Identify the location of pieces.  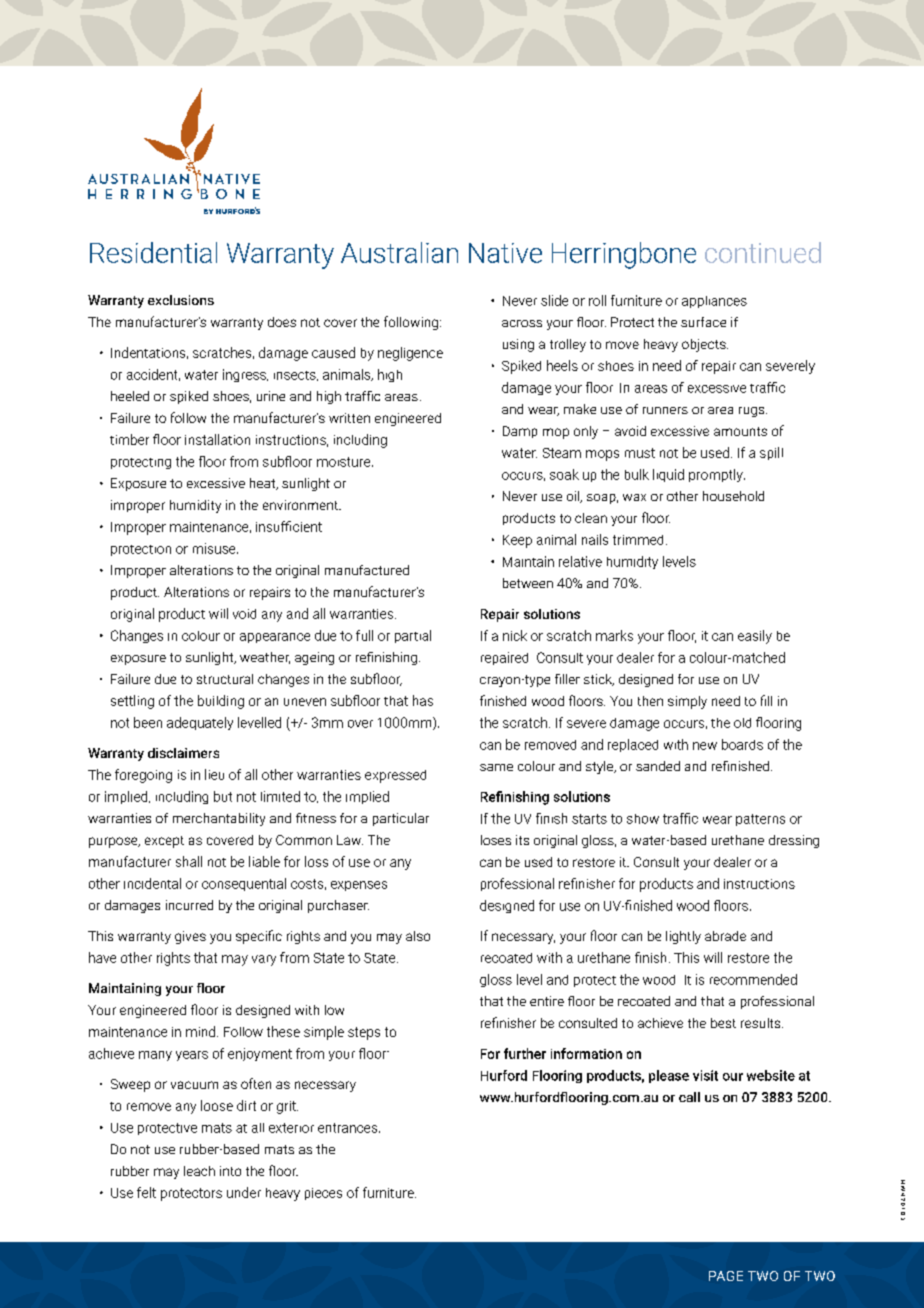
(323, 1194).
